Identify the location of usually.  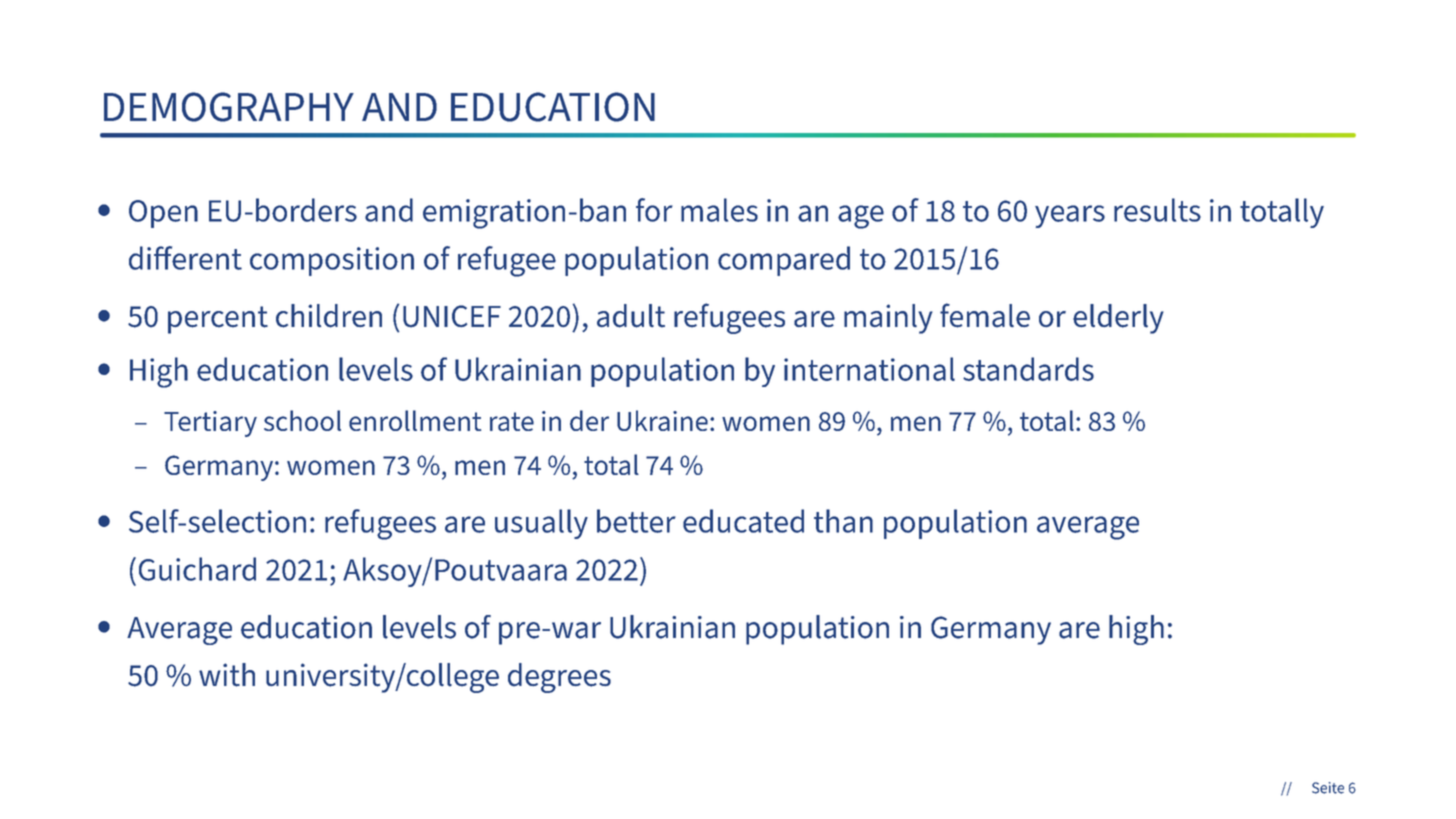
(541, 524).
